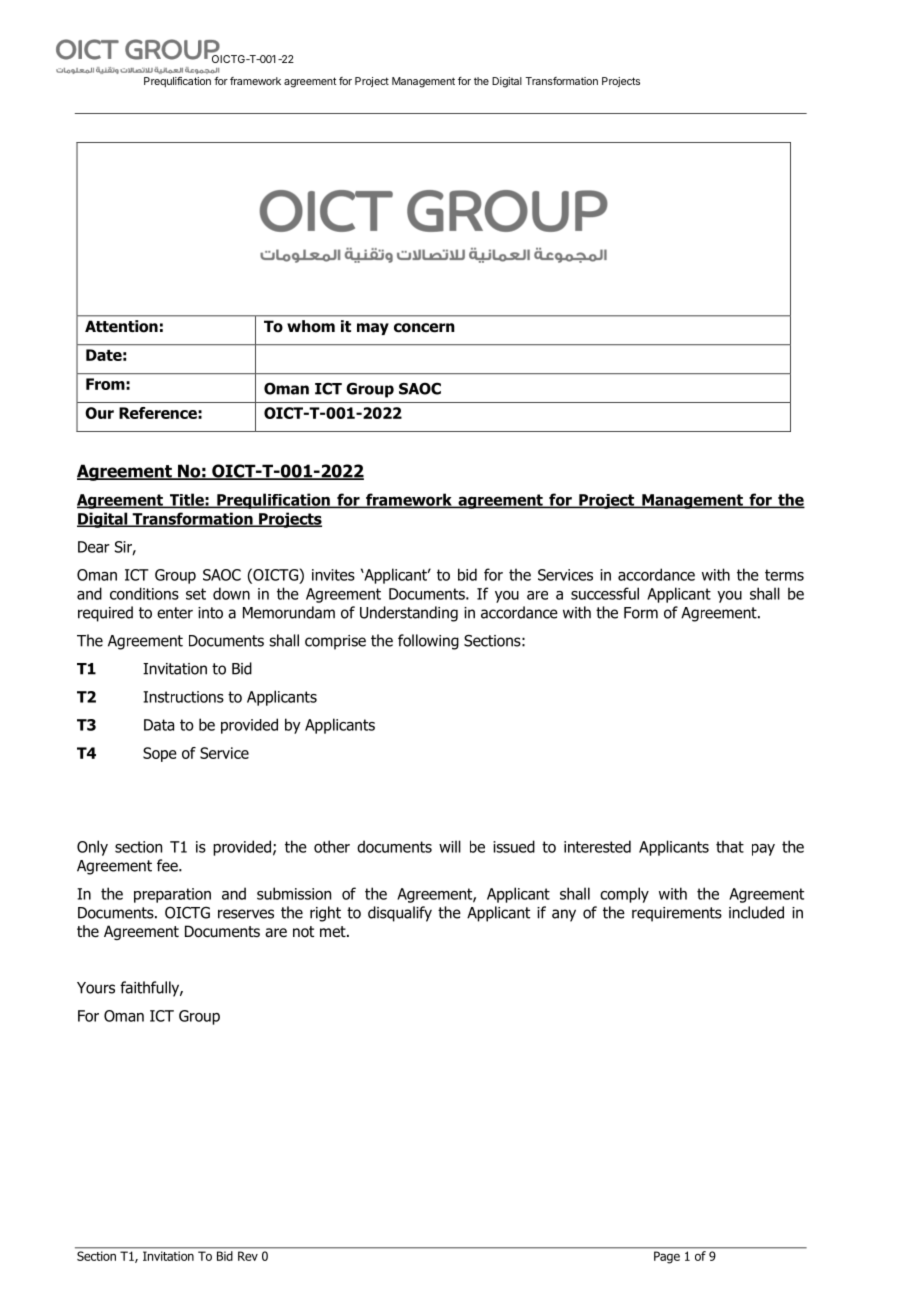 This screenshot has height=1316, width=923. I want to click on will, so click(450, 846).
